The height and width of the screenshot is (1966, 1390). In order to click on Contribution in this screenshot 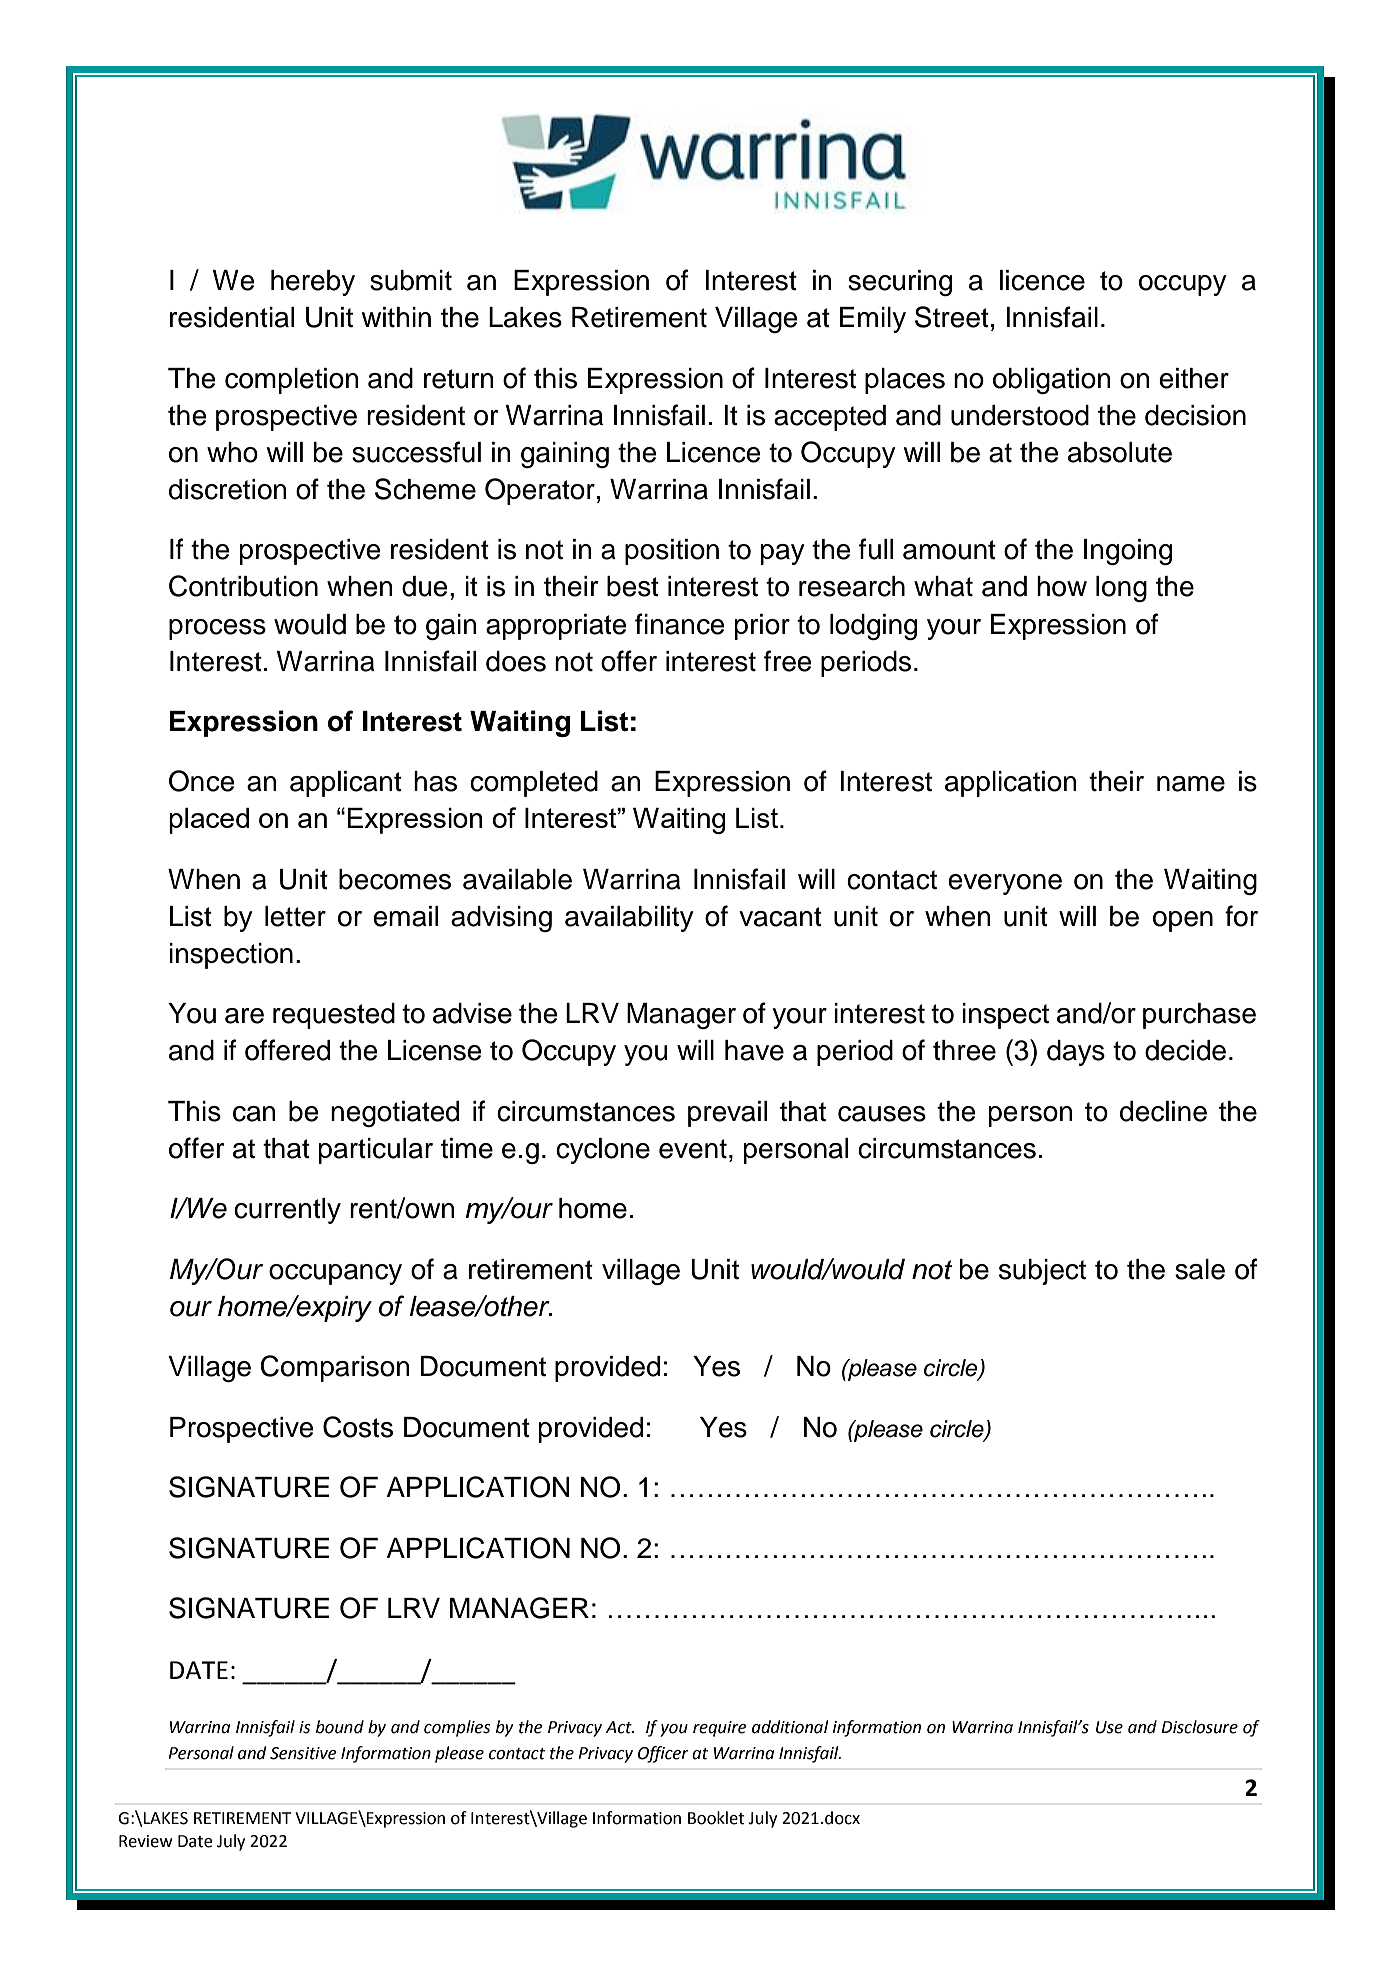, I will do `click(243, 586)`.
